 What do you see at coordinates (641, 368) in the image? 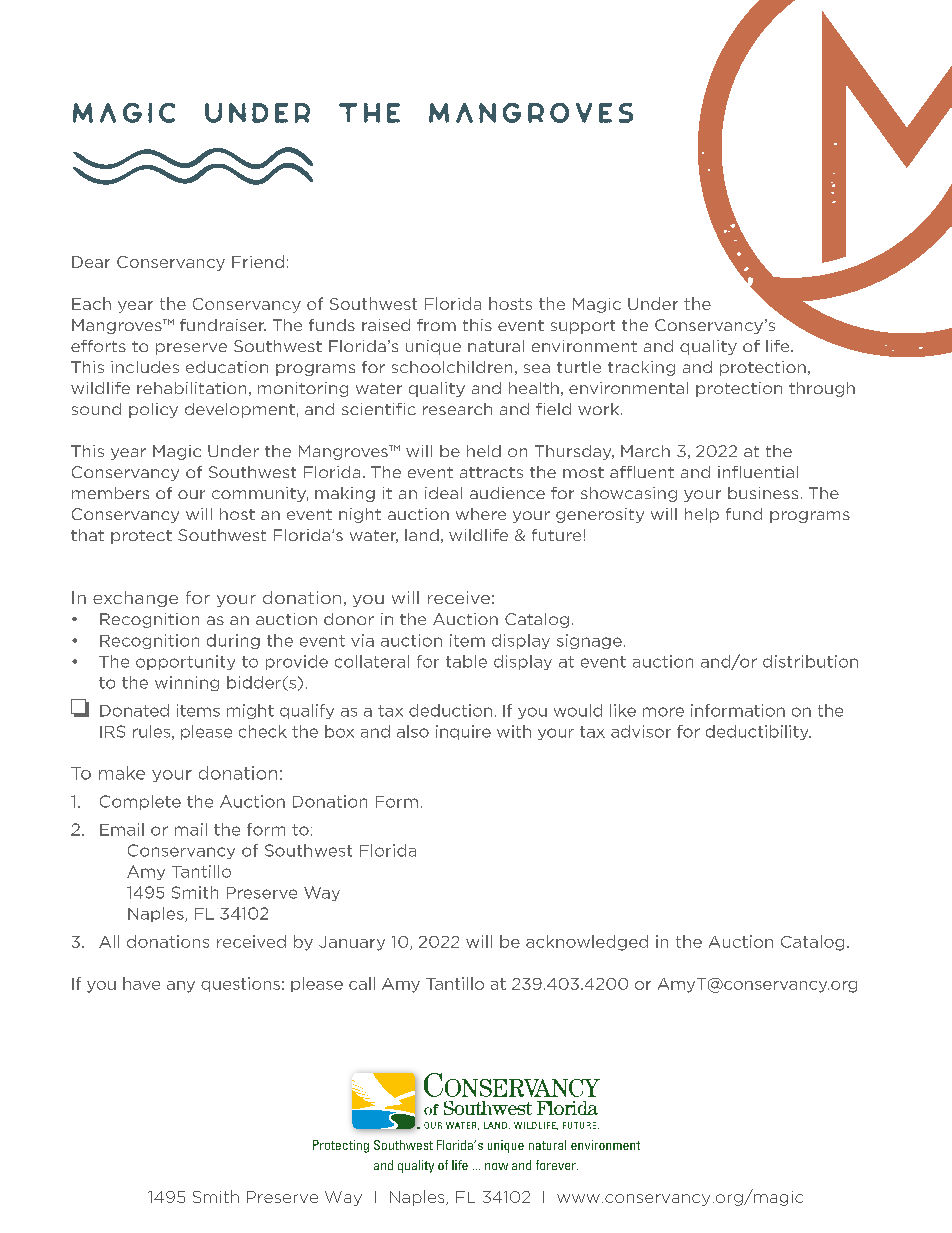
I see `tracking` at bounding box center [641, 368].
